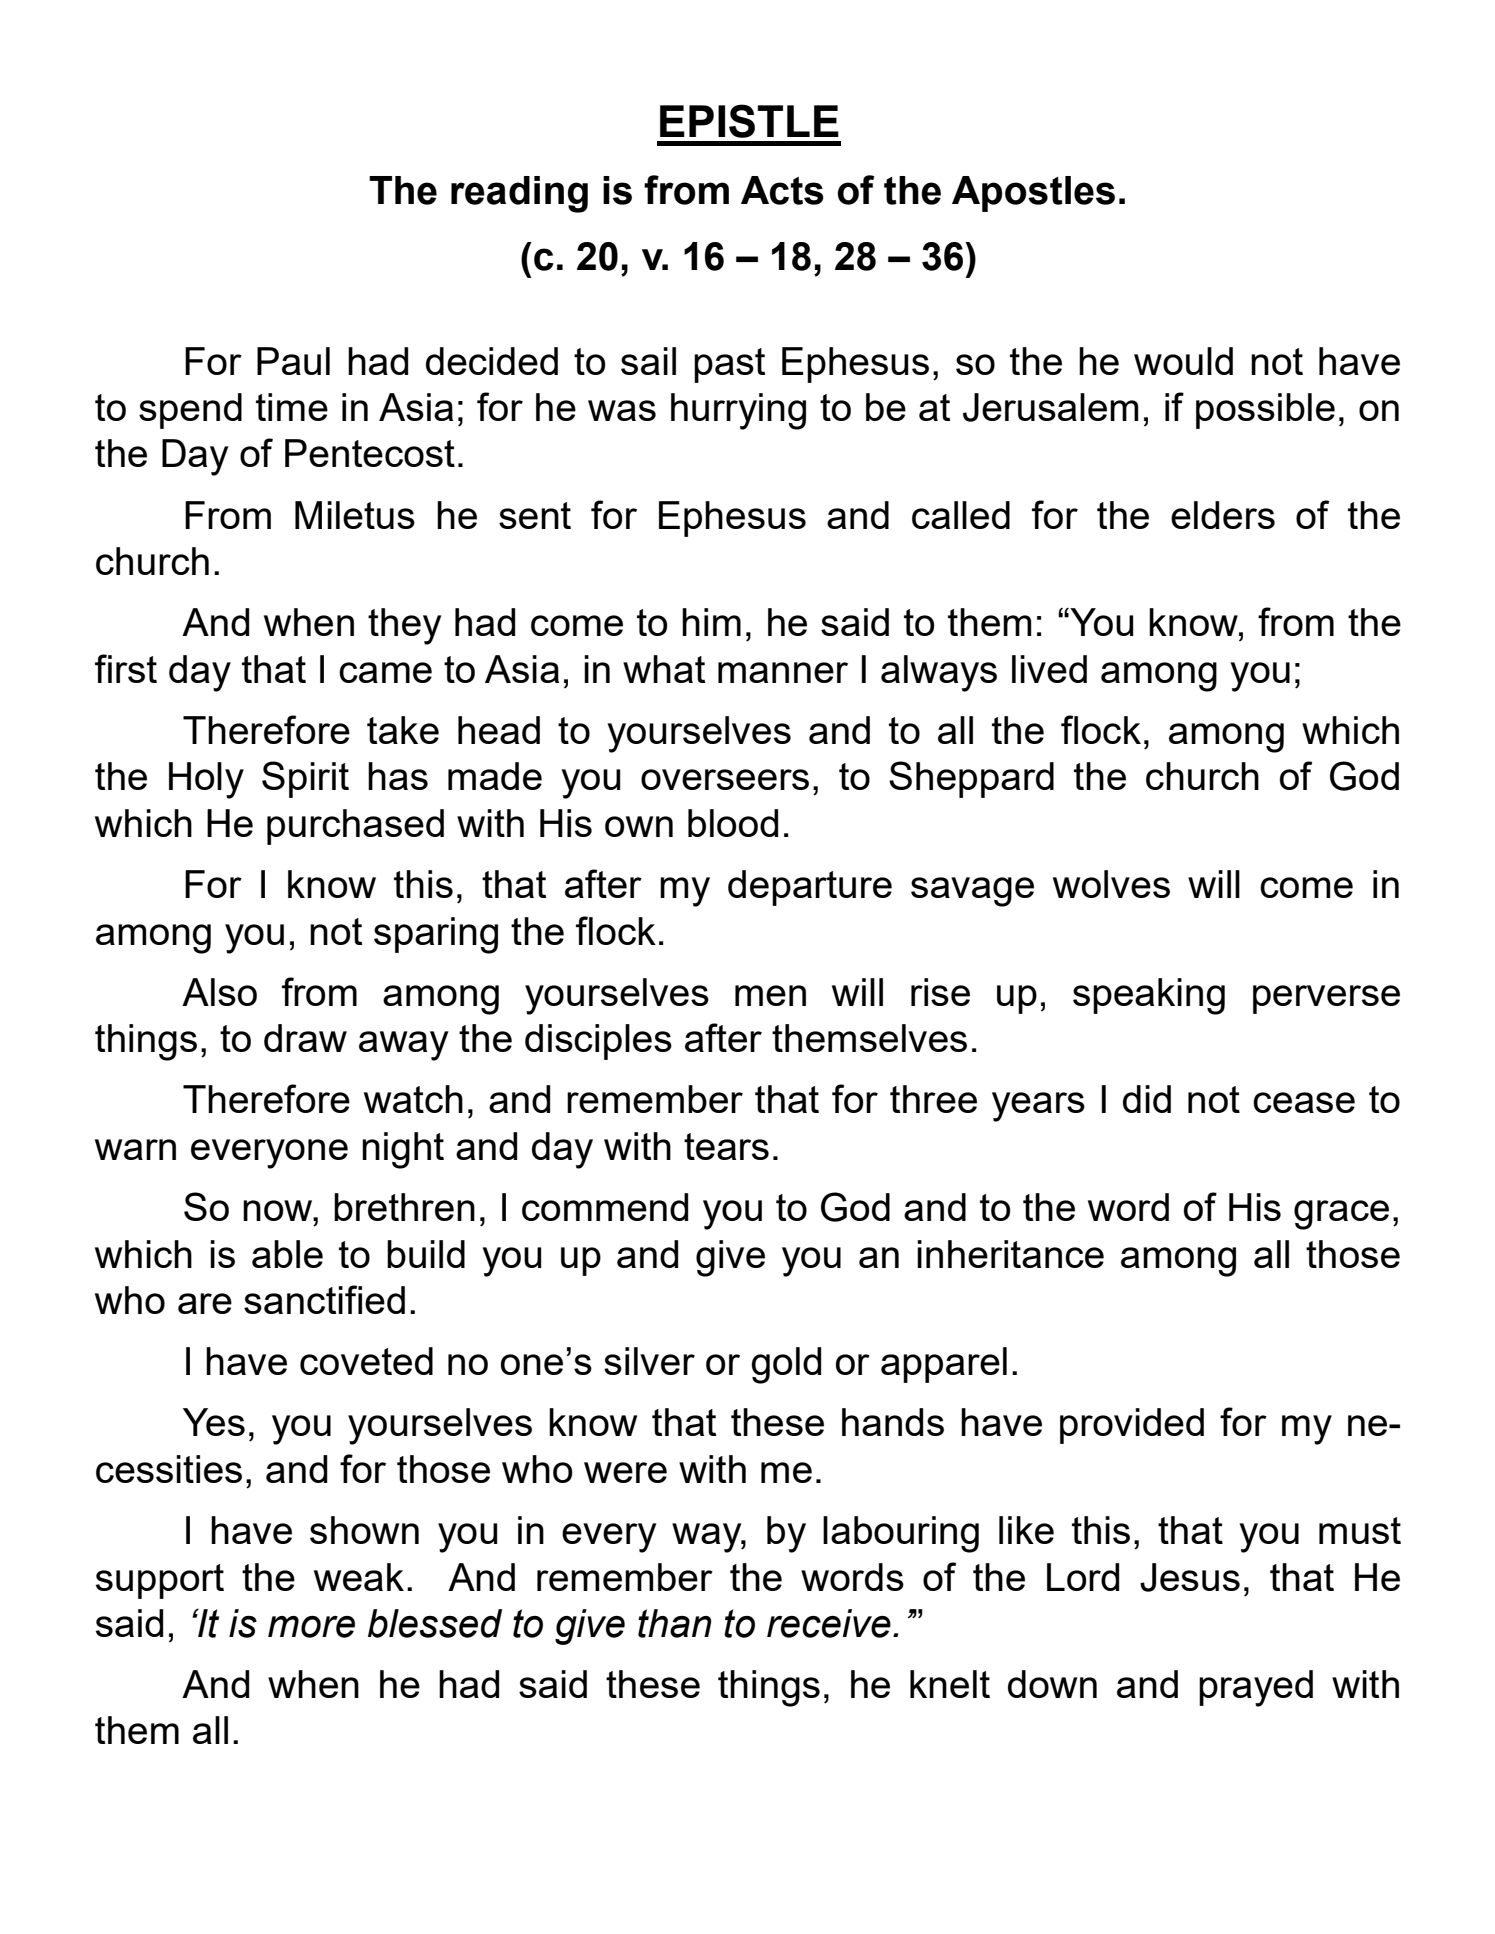 The image size is (1495, 1934). Describe the element at coordinates (1341, 1215) in the document. I see `grace` at that location.
